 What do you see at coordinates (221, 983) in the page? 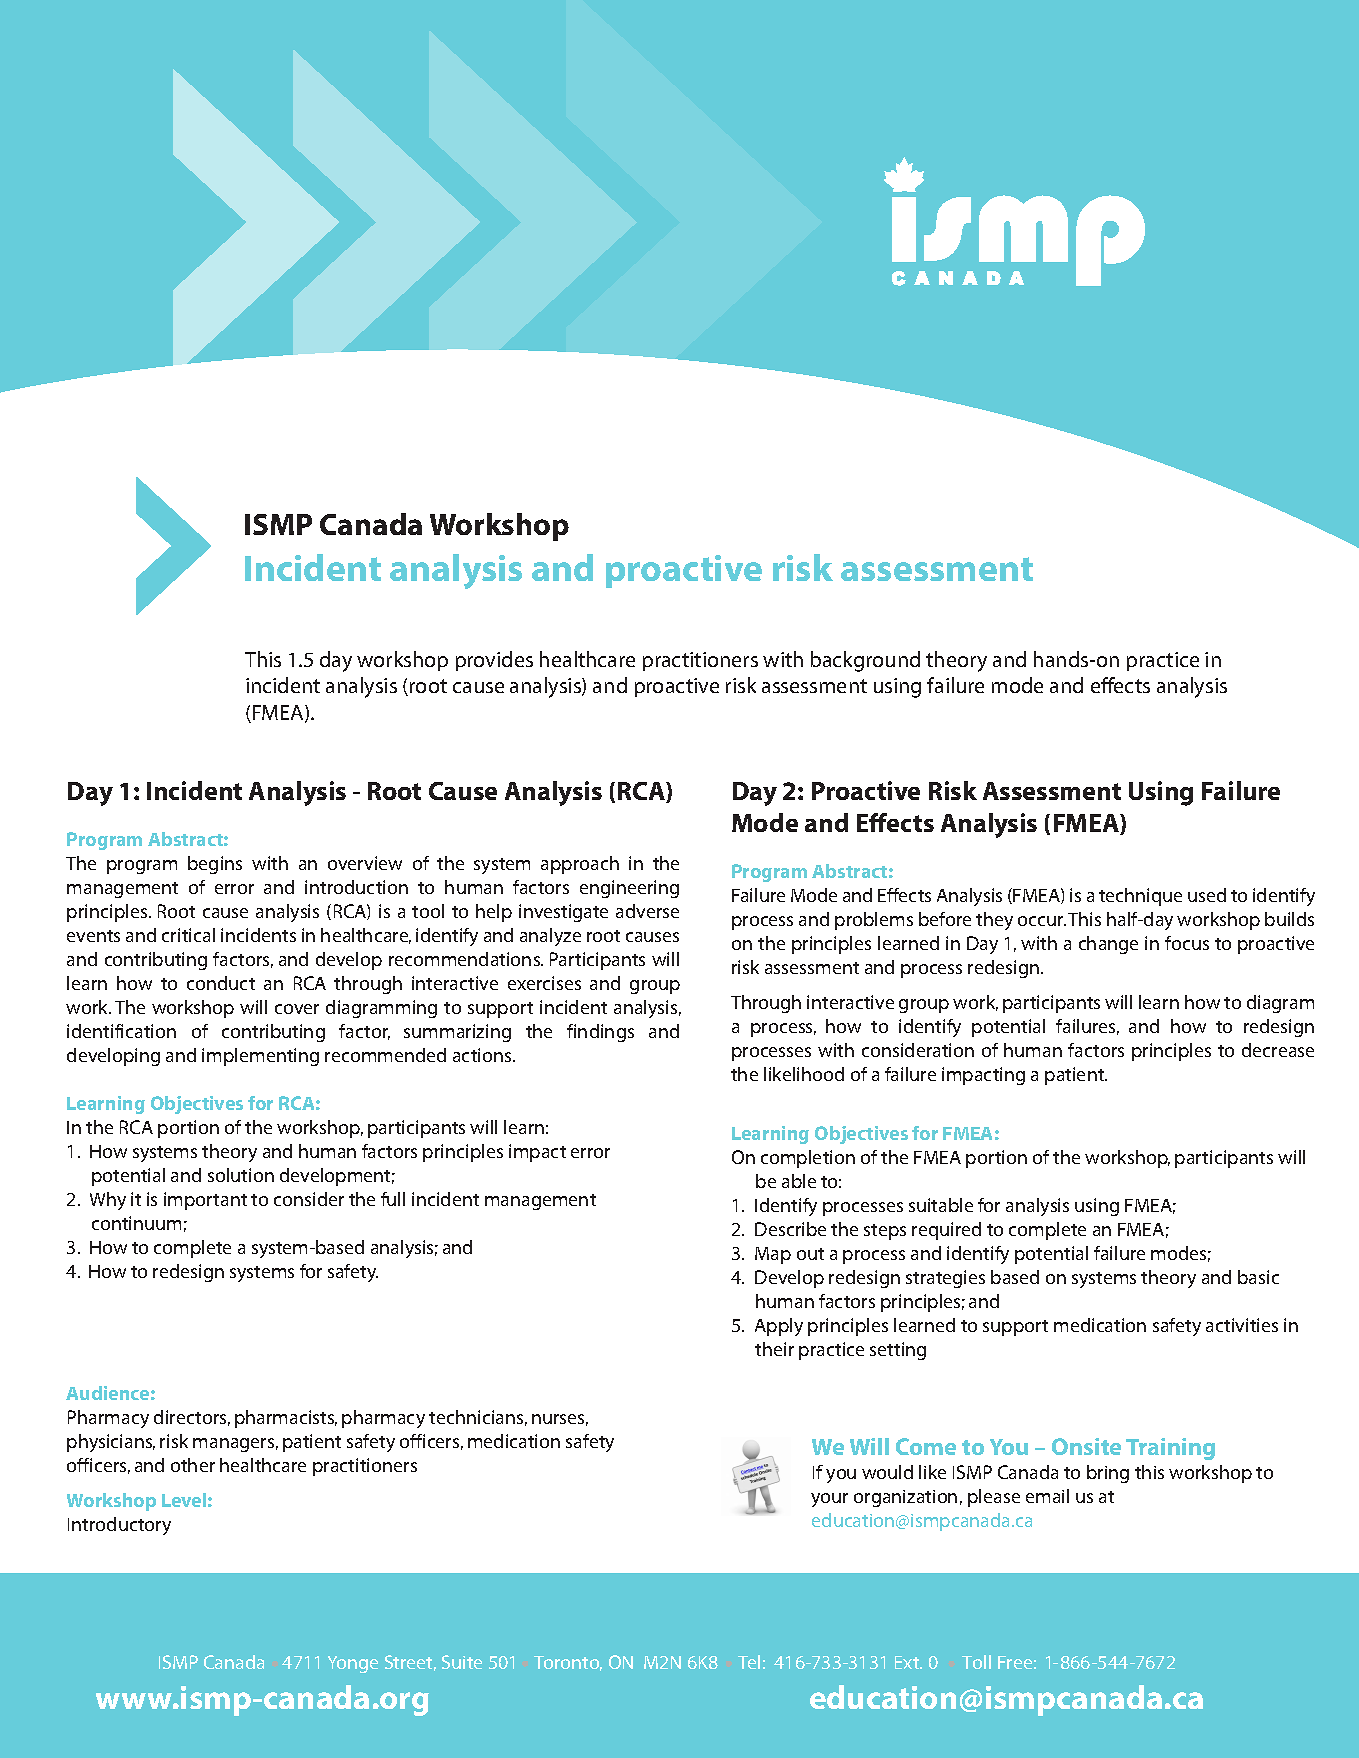
I see `conduct` at bounding box center [221, 983].
